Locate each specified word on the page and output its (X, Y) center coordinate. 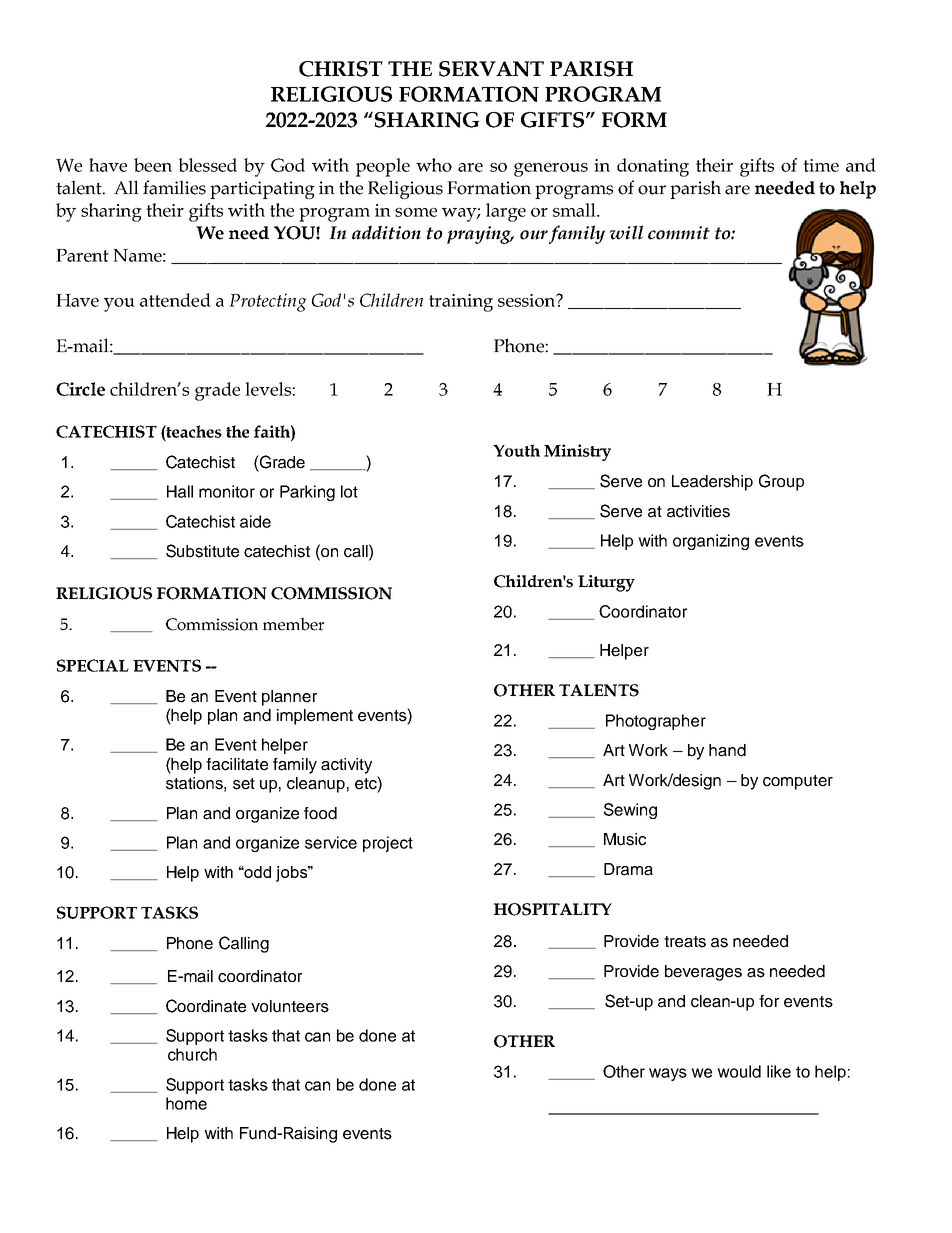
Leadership (712, 483)
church (192, 1054)
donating (653, 167)
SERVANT (491, 69)
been (153, 165)
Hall (180, 491)
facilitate (237, 764)
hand (727, 750)
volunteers (290, 1006)
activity (346, 766)
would (739, 1071)
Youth (516, 450)
